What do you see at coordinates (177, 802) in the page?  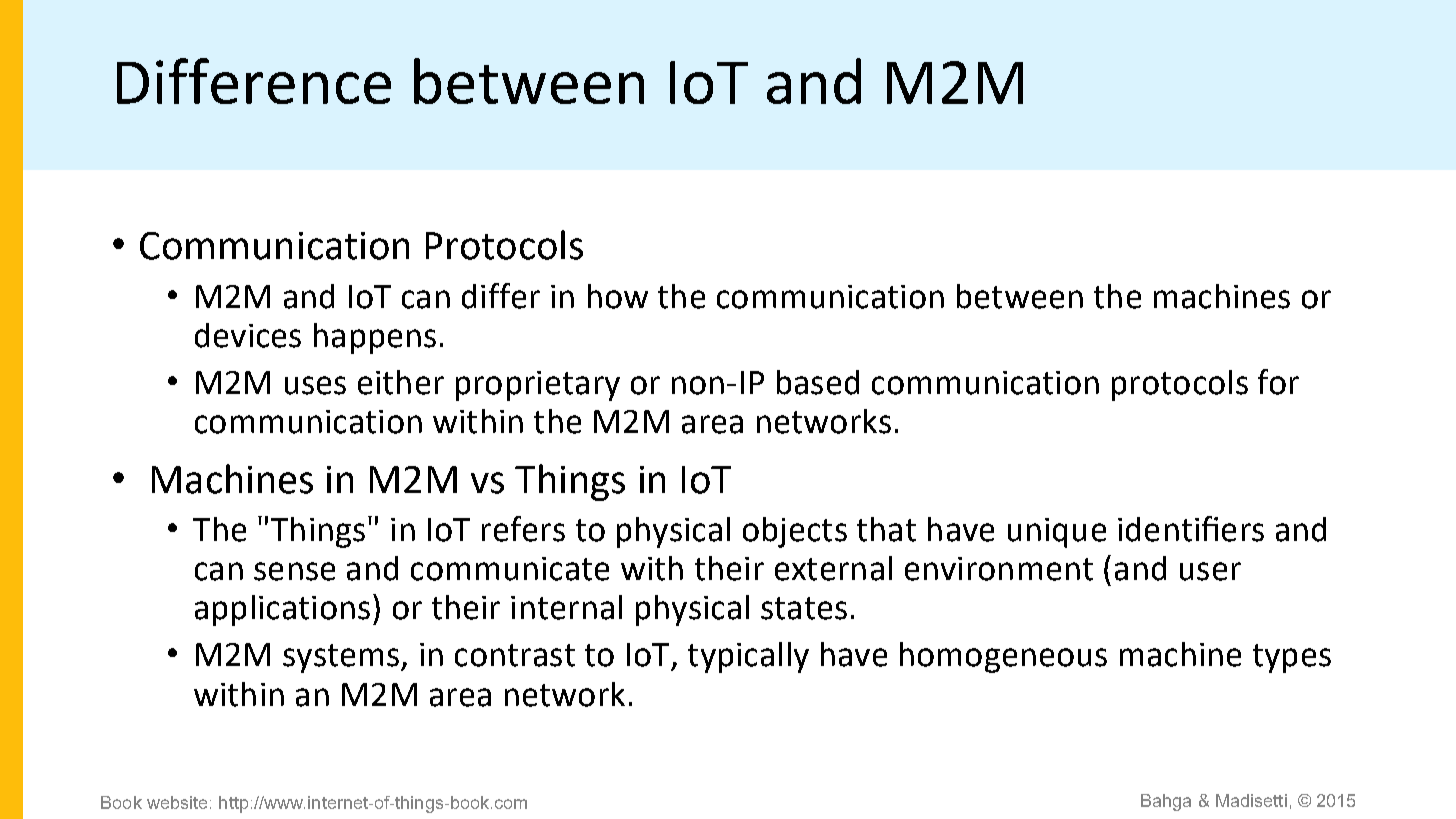 I see `website` at bounding box center [177, 802].
